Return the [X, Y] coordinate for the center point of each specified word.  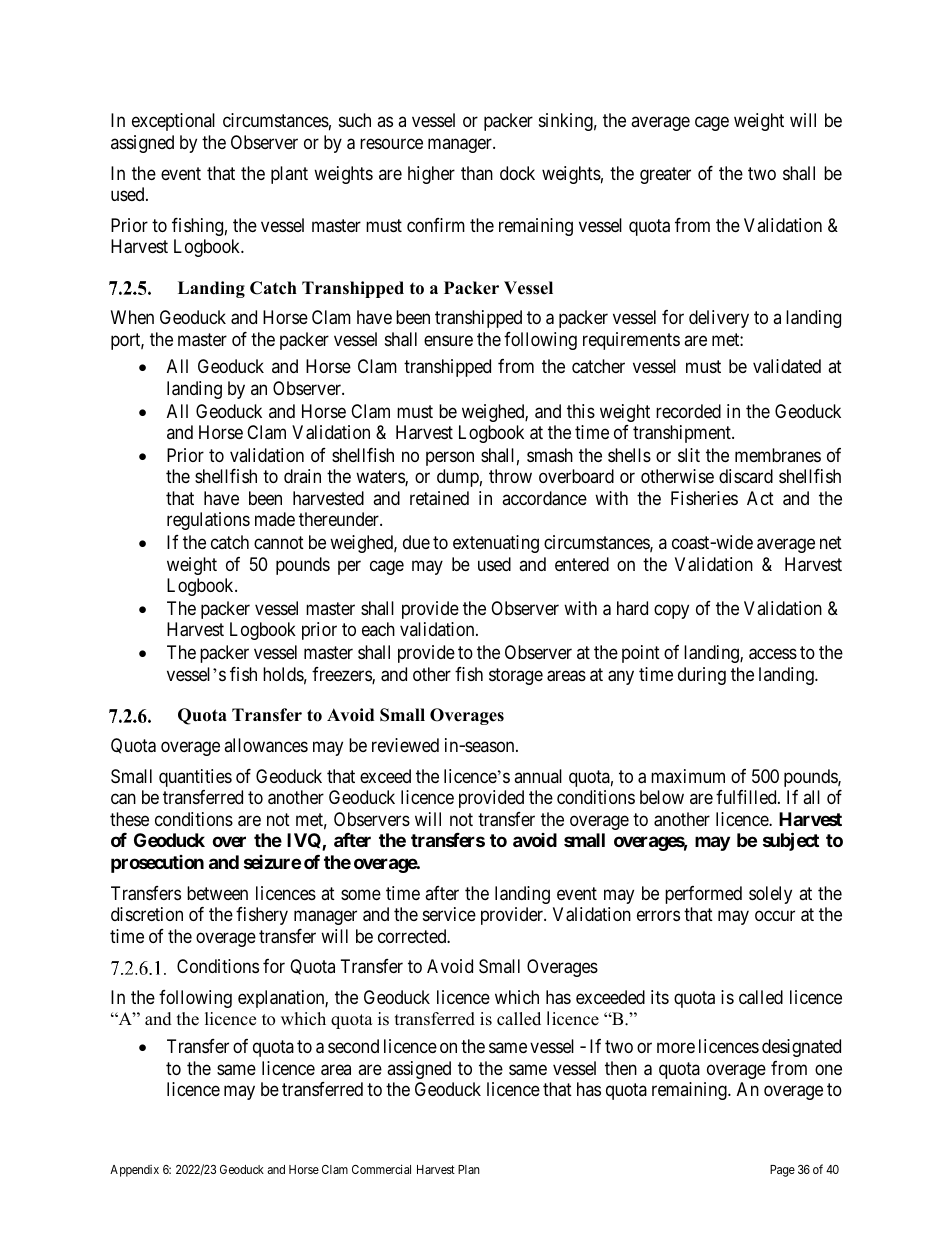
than [477, 173]
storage [516, 676]
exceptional [173, 122]
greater [665, 175]
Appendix [134, 1171]
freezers [342, 675]
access [773, 654]
